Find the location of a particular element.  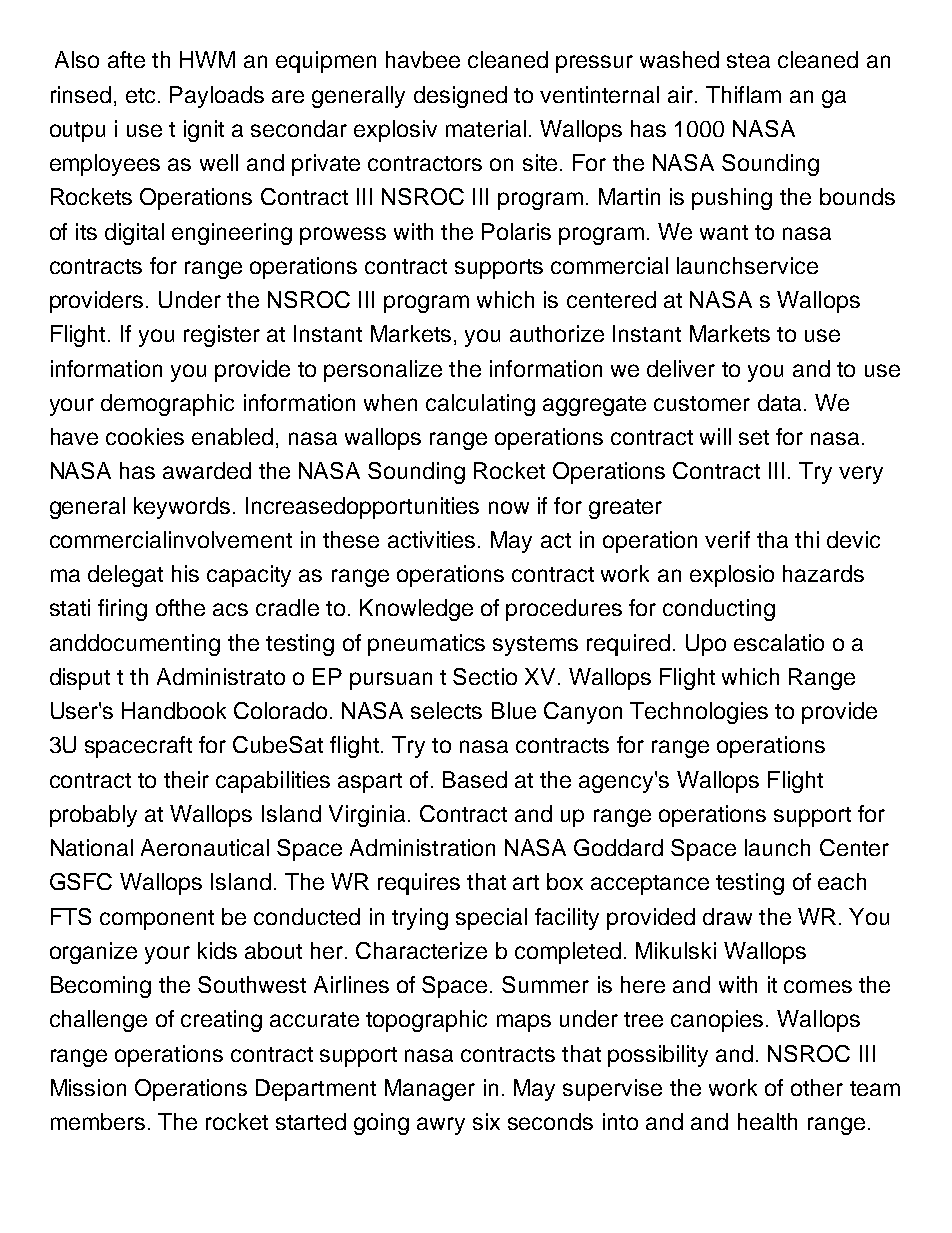

etc is located at coordinates (140, 95).
